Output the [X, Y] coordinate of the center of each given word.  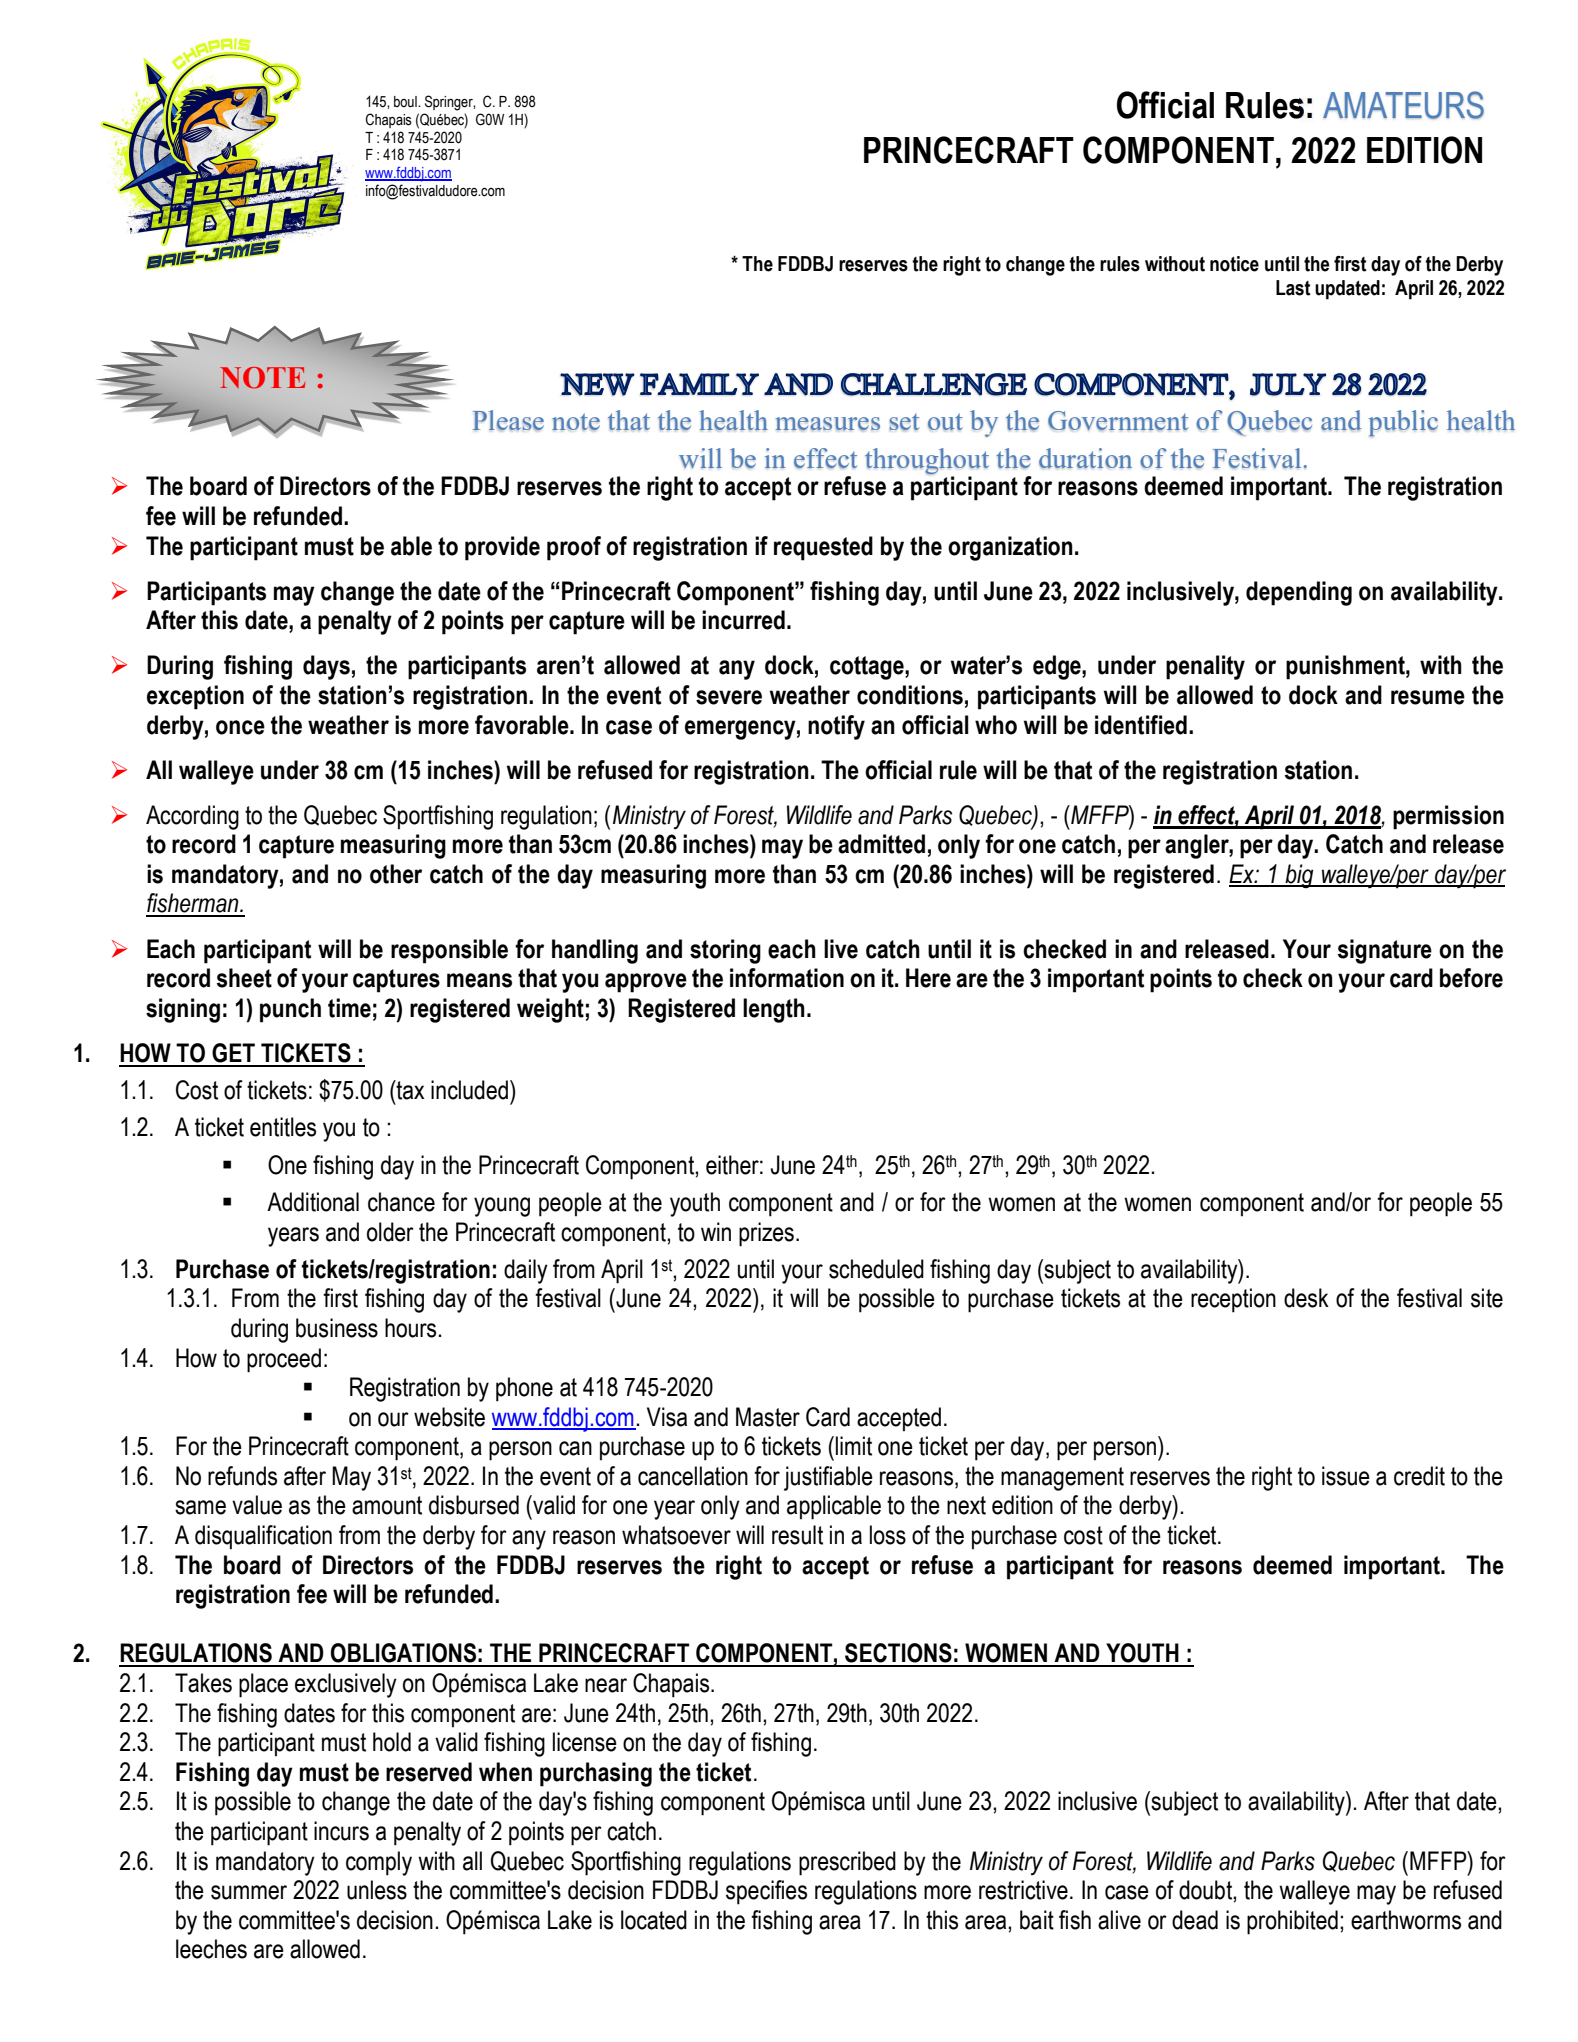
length [774, 1010]
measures [827, 424]
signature [1385, 951]
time [349, 1008]
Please [508, 420]
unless [377, 1890]
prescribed [847, 1863]
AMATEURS [1403, 105]
